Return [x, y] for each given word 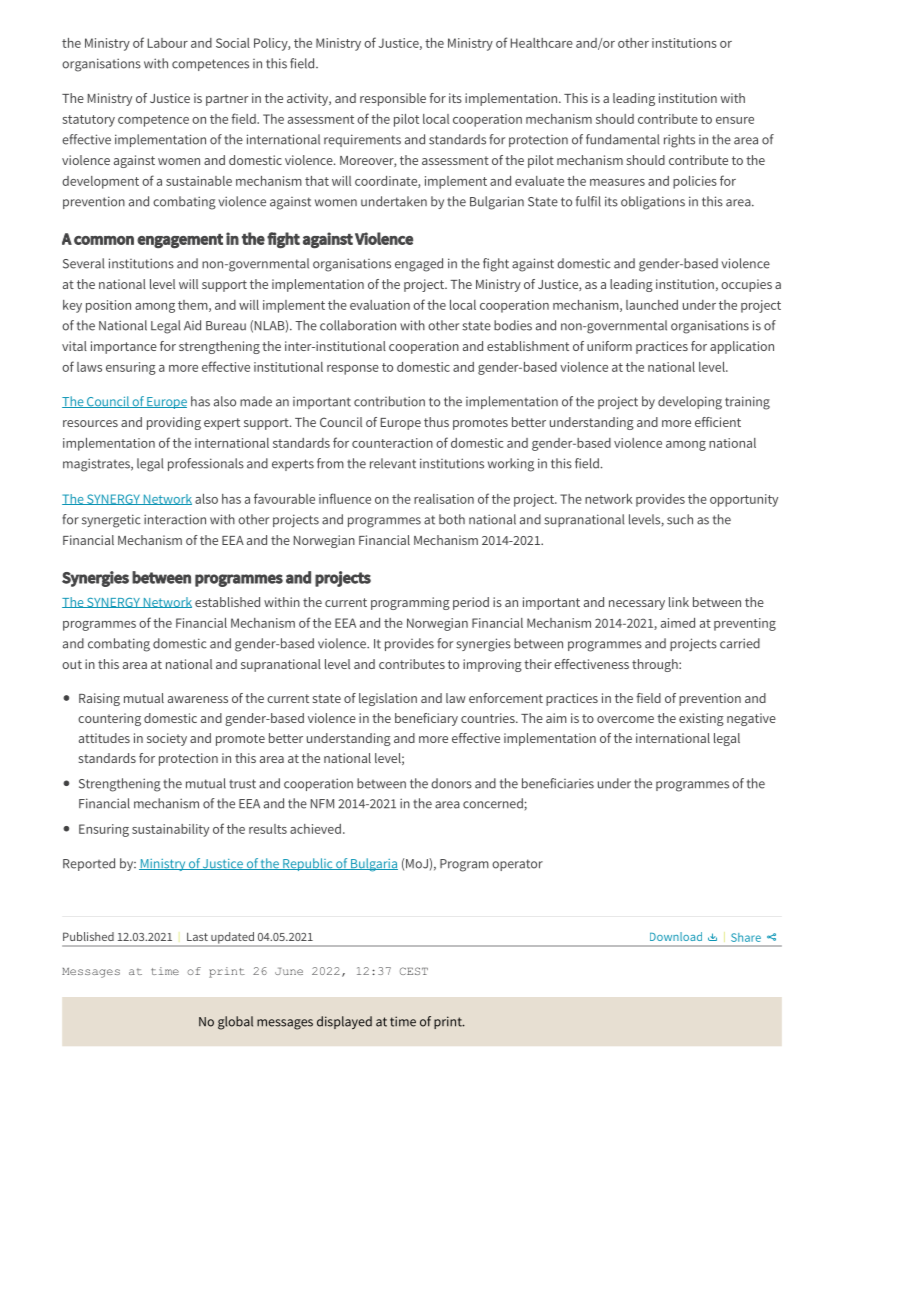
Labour [168, 43]
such [680, 519]
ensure [735, 120]
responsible [393, 99]
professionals [206, 464]
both [452, 519]
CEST [414, 971]
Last [197, 936]
